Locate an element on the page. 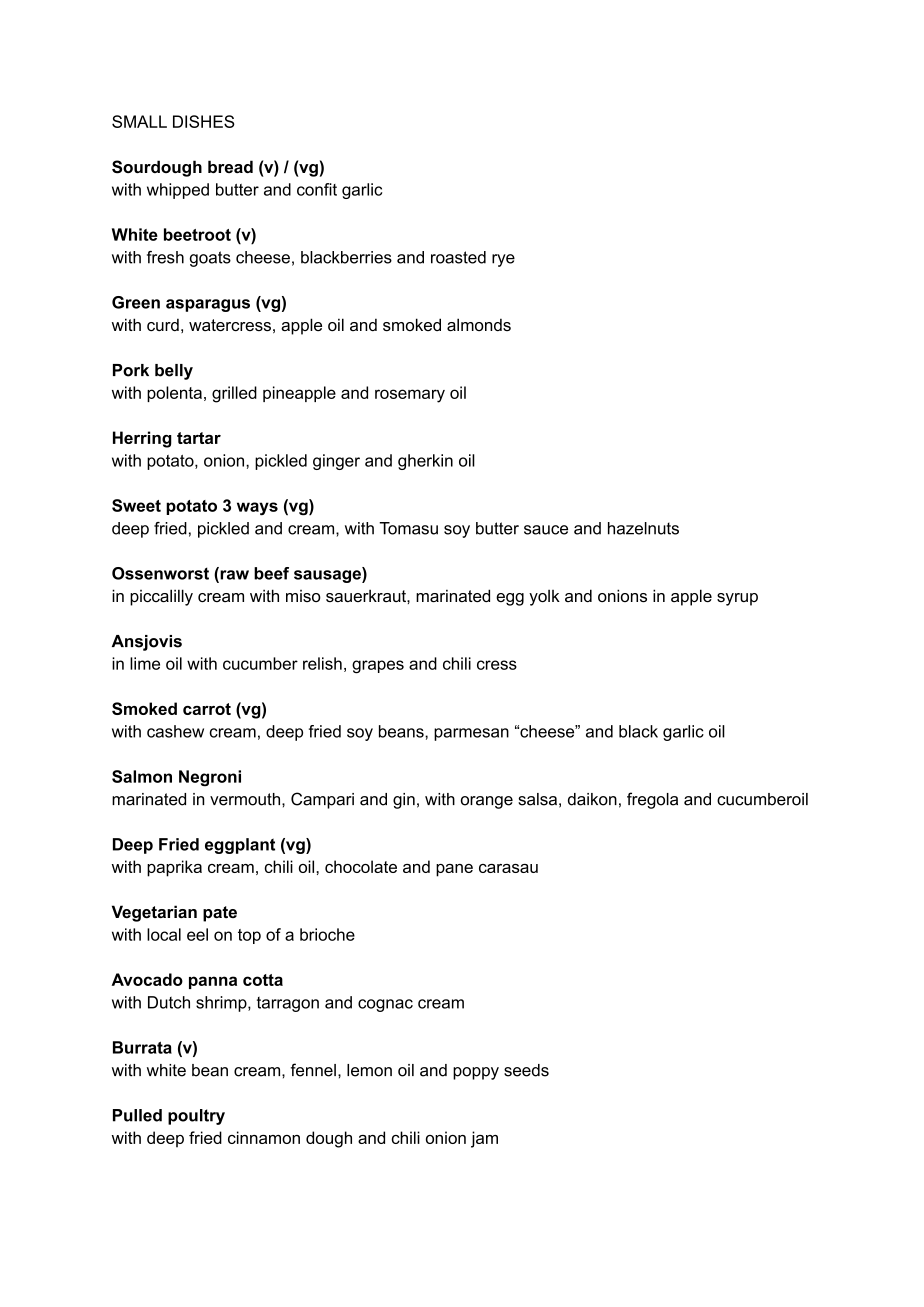  tartar is located at coordinates (199, 438).
